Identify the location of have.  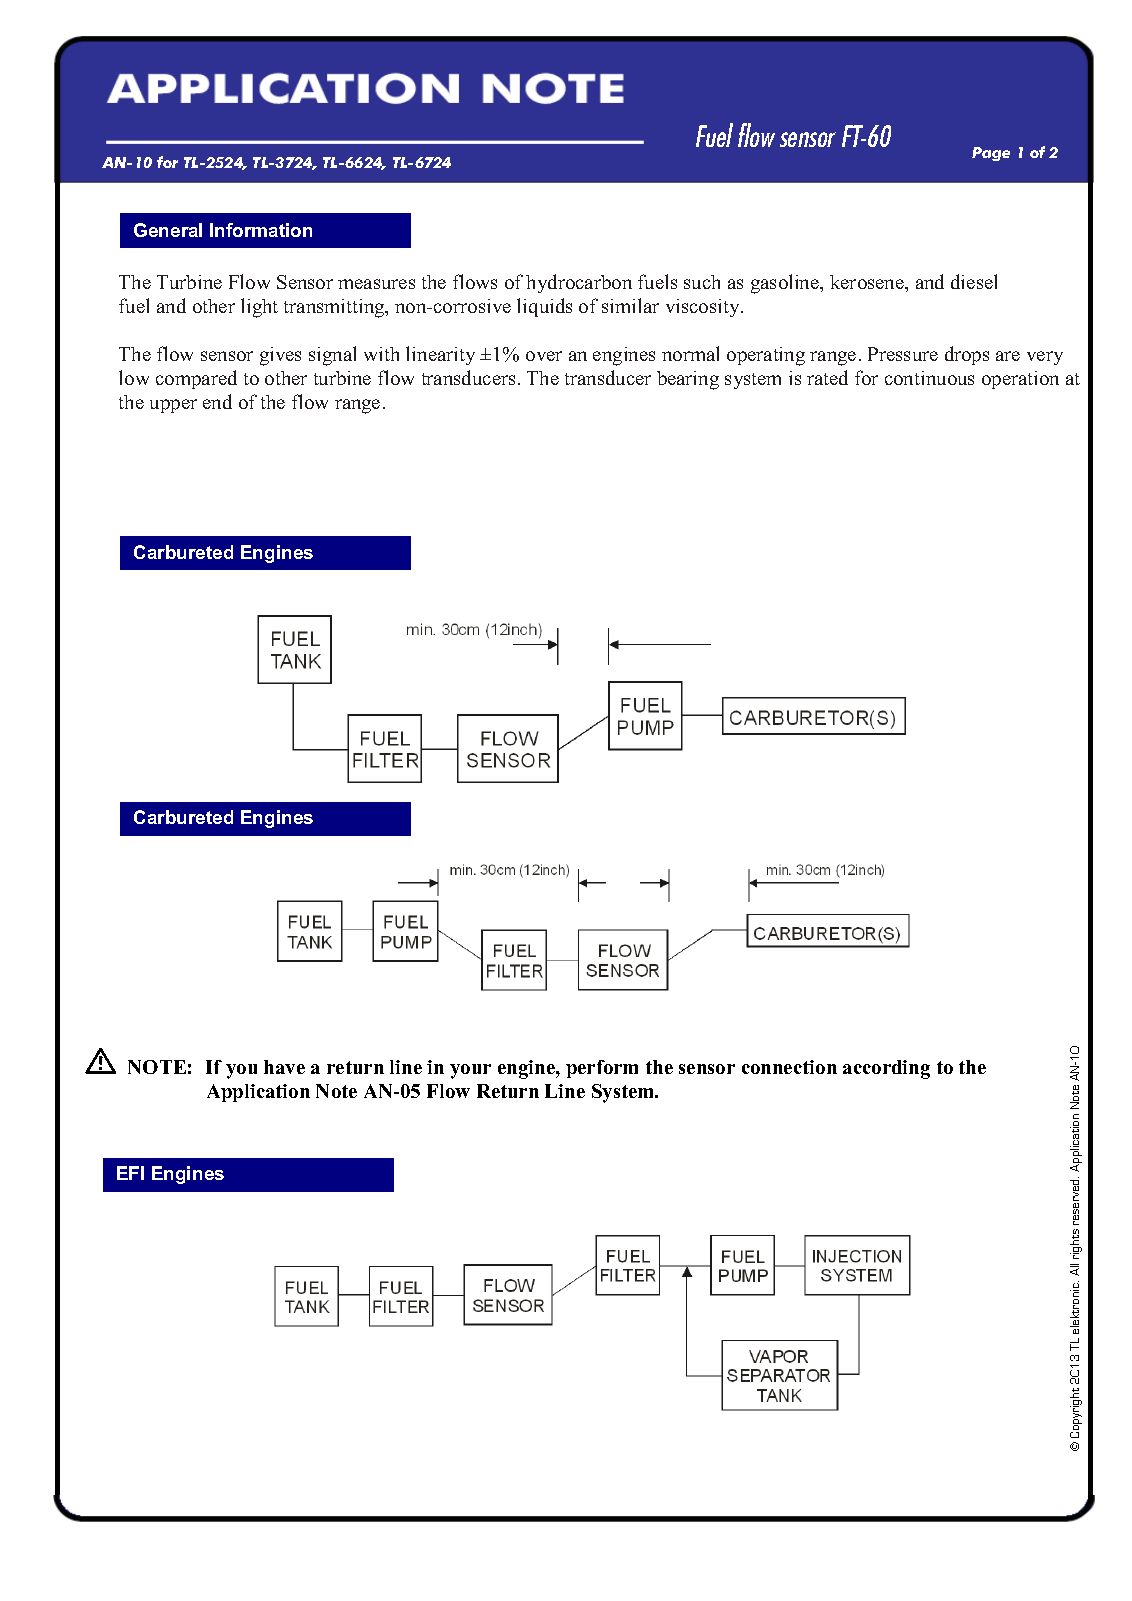
(284, 1067).
